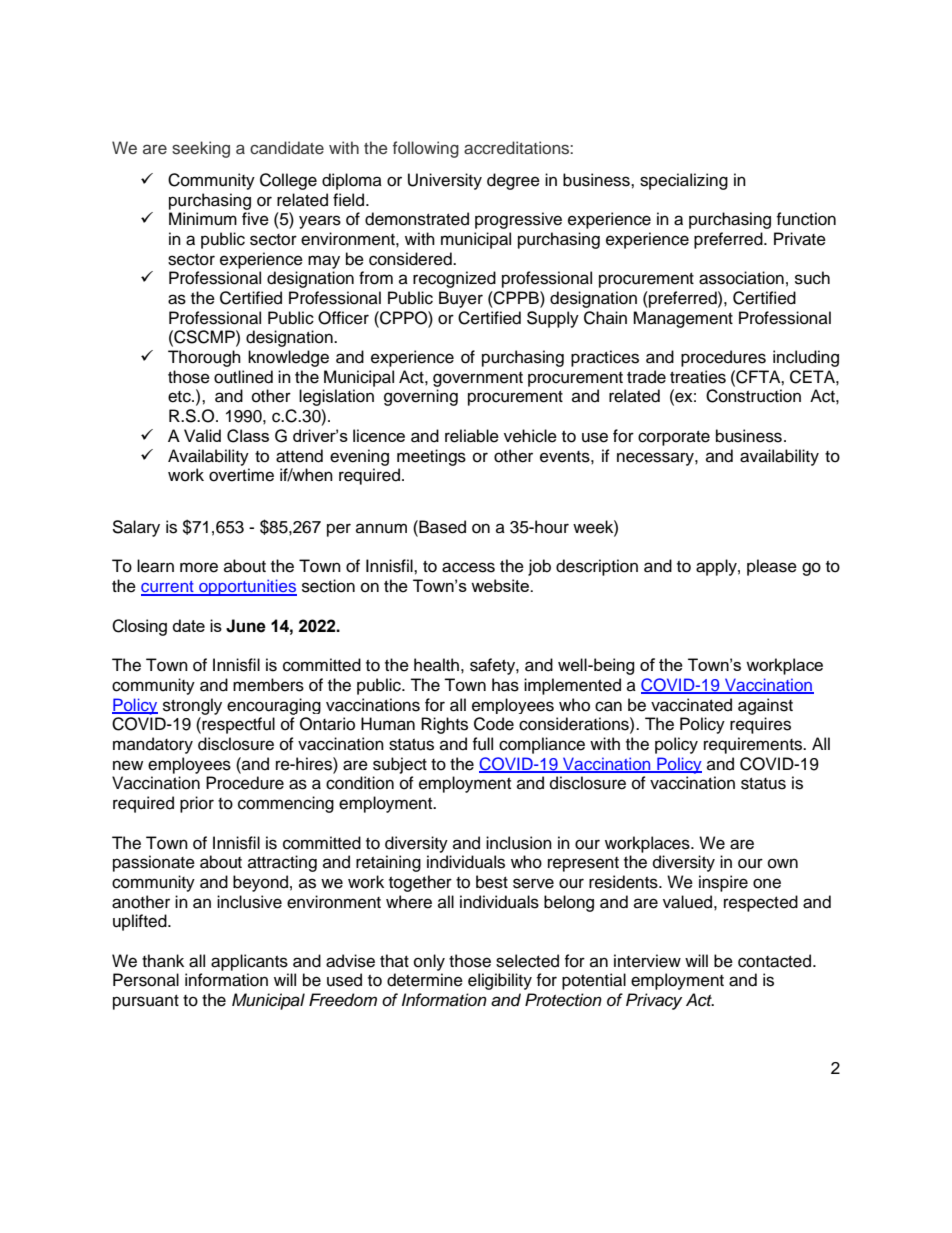 This screenshot has width=952, height=1233. I want to click on more, so click(199, 567).
